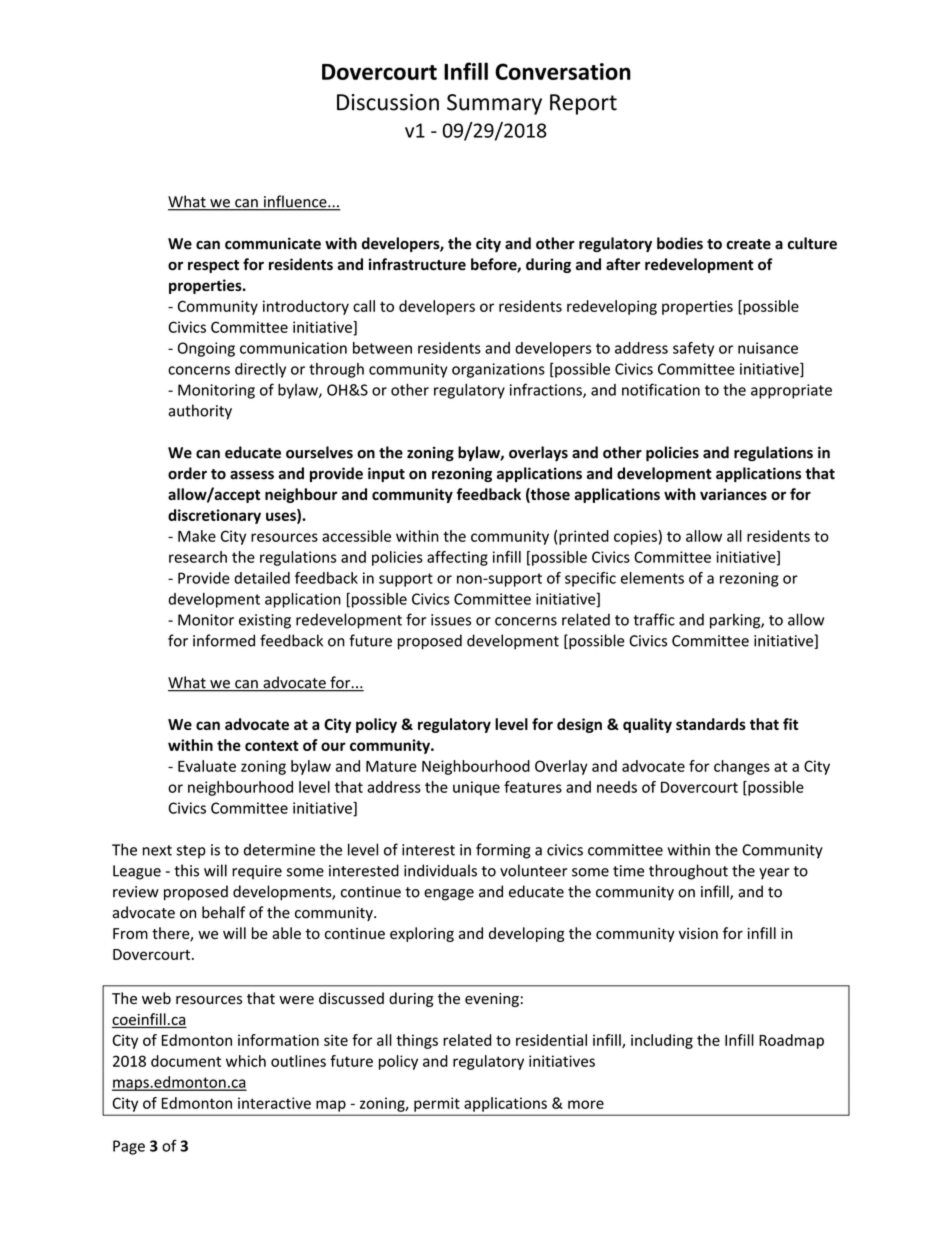 The width and height of the screenshot is (952, 1233). What do you see at coordinates (207, 766) in the screenshot?
I see `Evaluate` at bounding box center [207, 766].
